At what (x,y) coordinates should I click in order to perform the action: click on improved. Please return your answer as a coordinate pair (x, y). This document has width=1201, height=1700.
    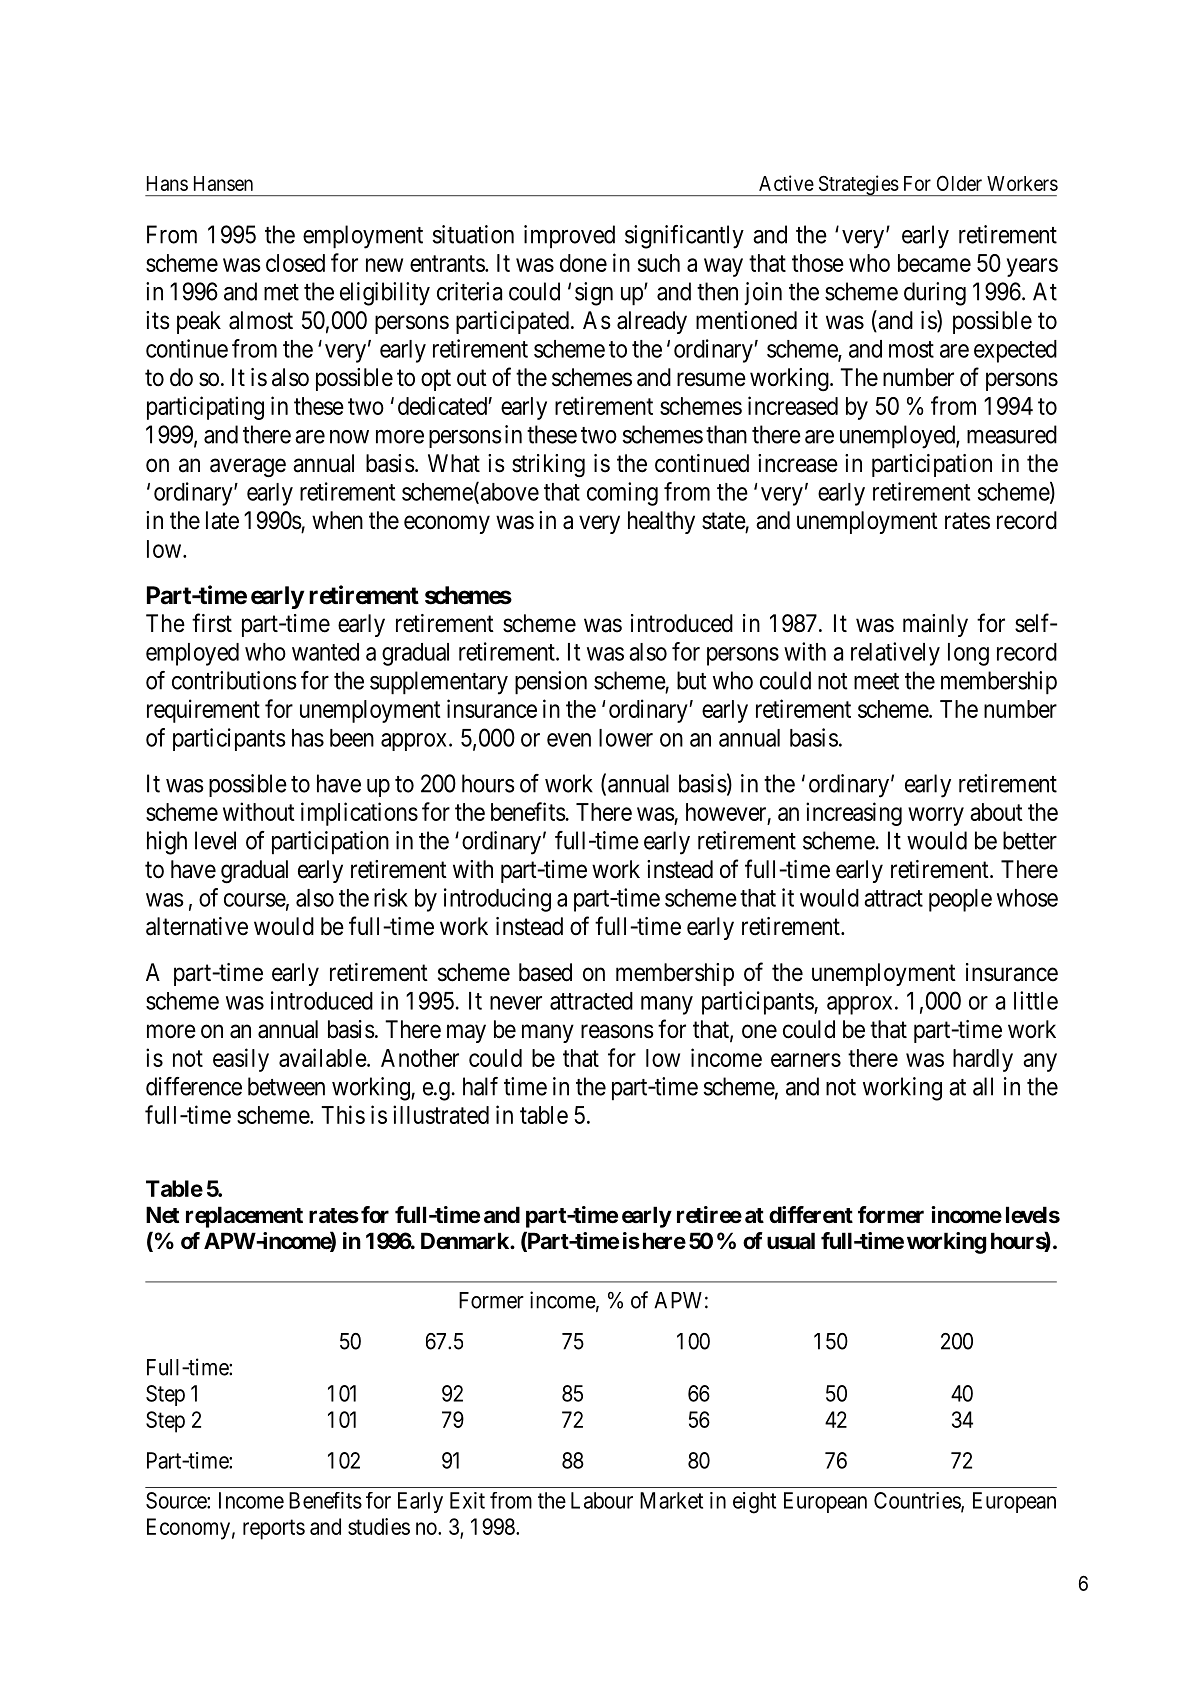
    Looking at the image, I should click on (569, 237).
